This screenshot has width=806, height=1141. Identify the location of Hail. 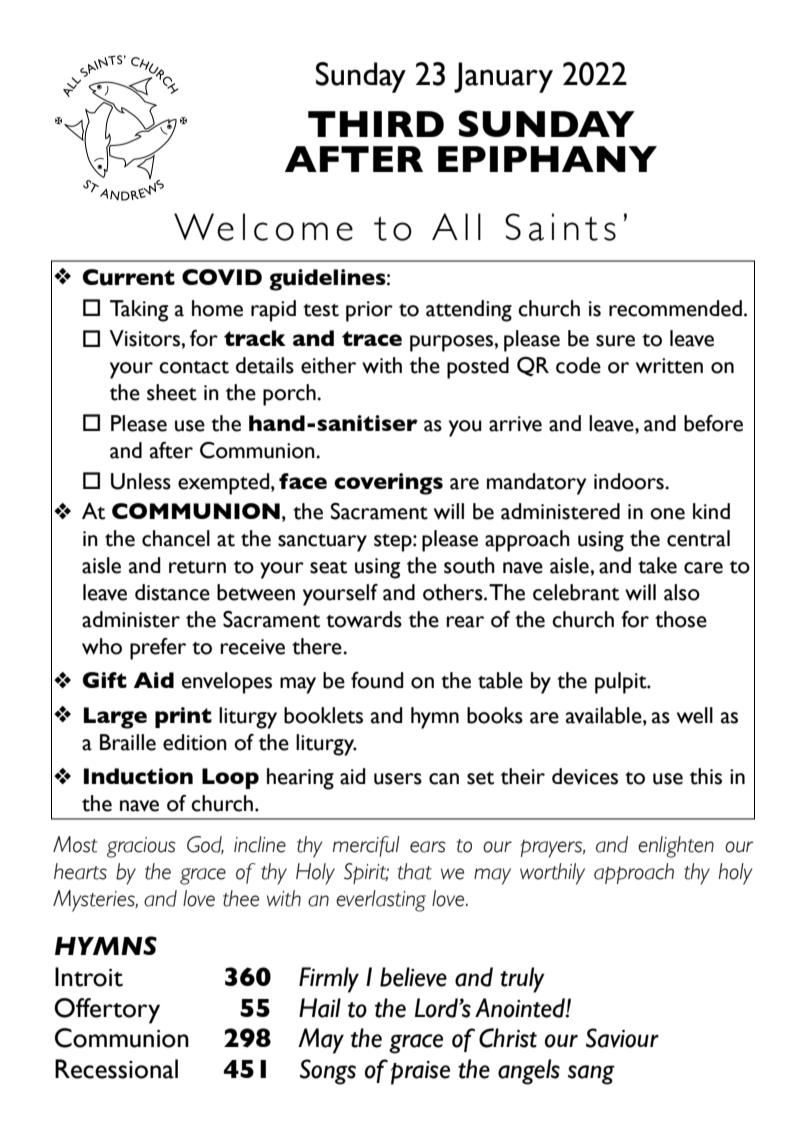
(320, 1008).
